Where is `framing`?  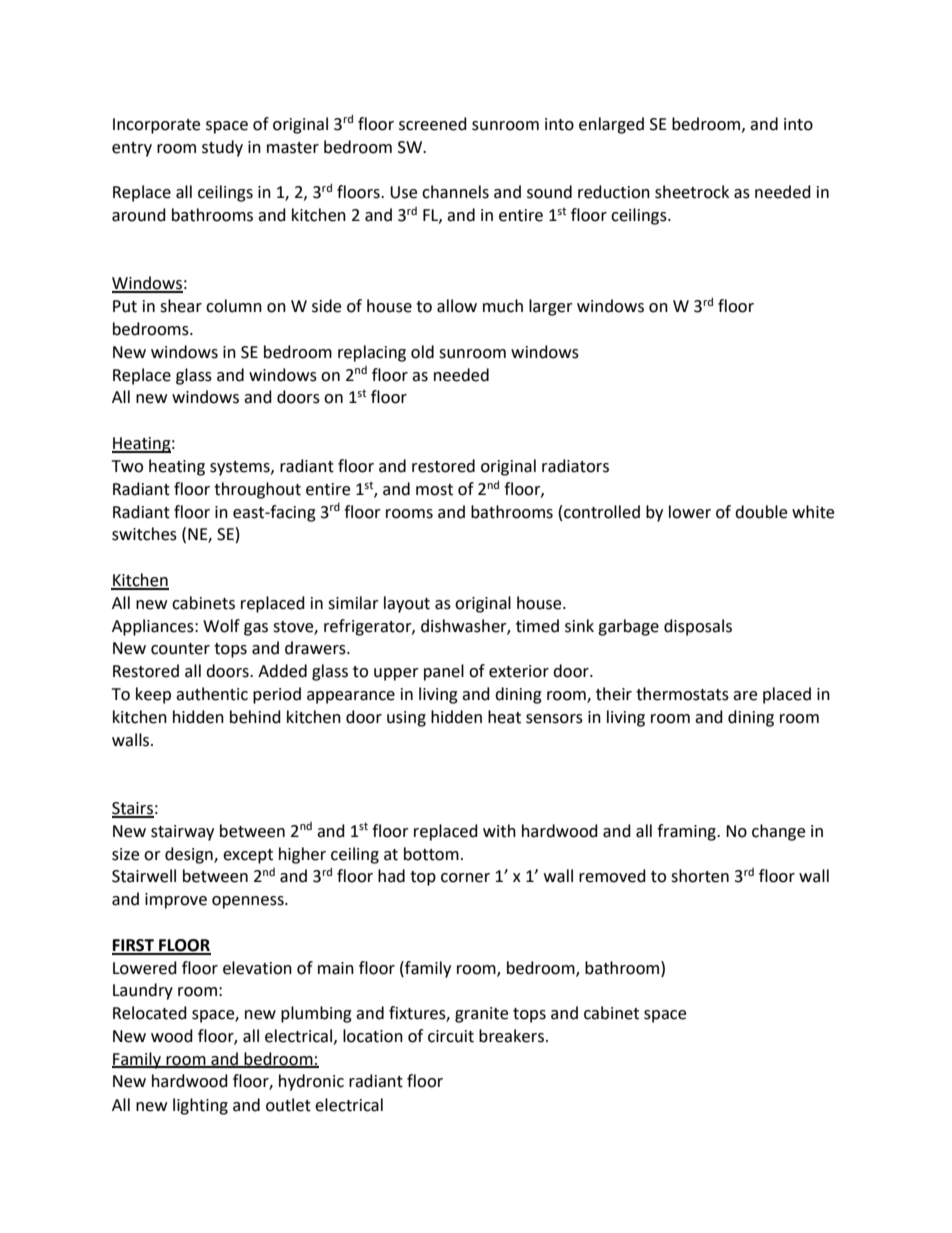 framing is located at coordinates (687, 832).
